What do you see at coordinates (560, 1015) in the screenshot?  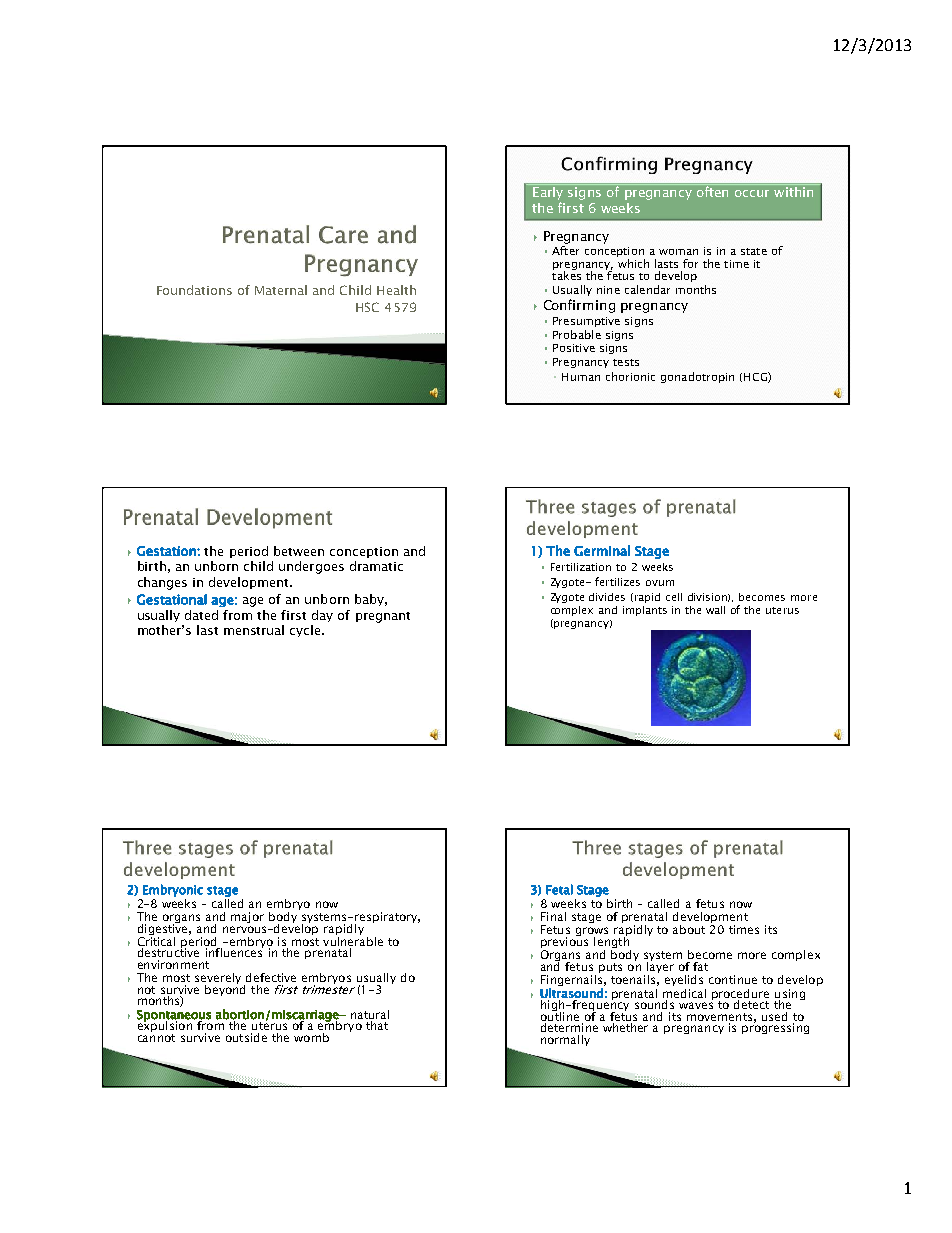 I see `outline` at bounding box center [560, 1015].
